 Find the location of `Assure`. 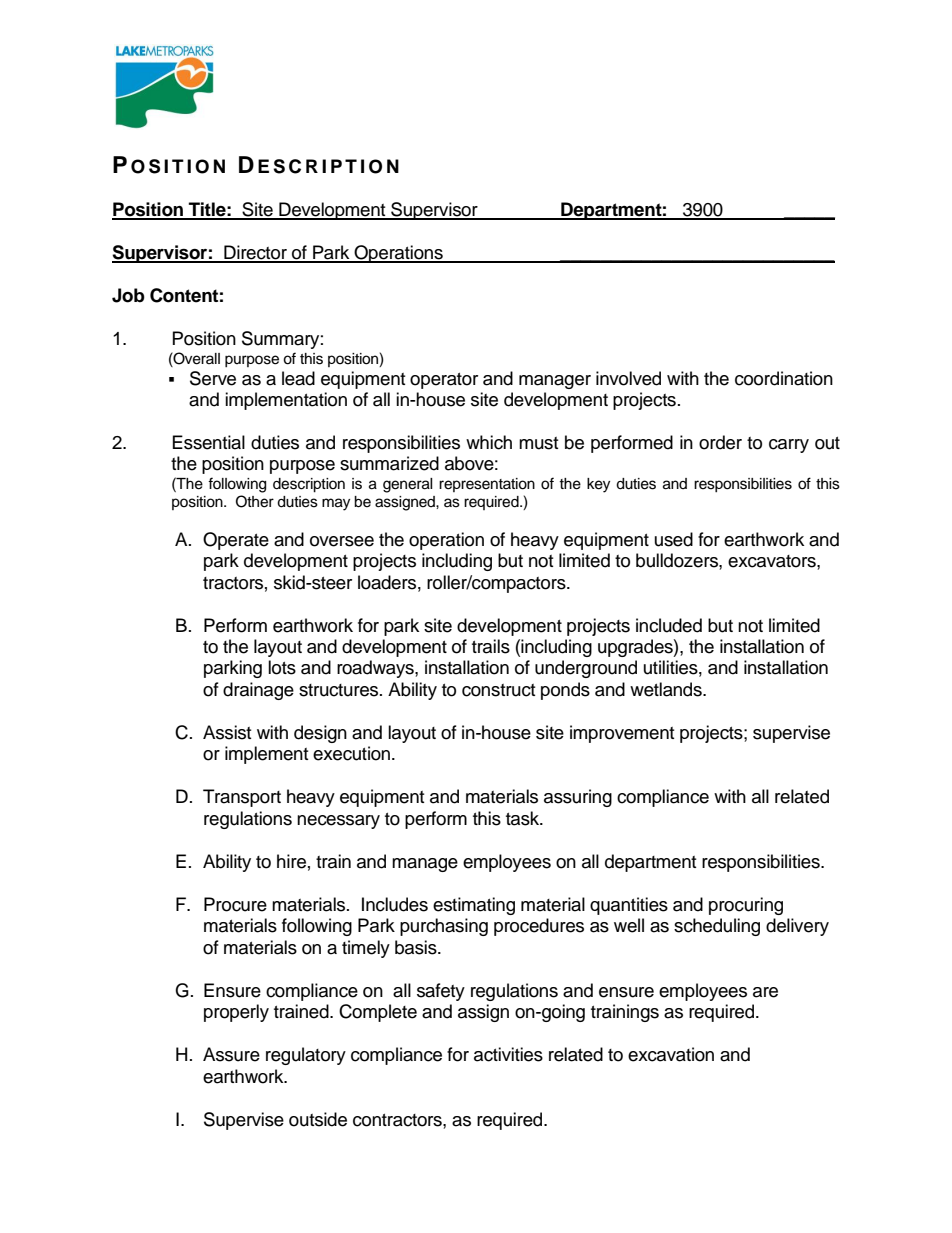

Assure is located at coordinates (231, 1054).
